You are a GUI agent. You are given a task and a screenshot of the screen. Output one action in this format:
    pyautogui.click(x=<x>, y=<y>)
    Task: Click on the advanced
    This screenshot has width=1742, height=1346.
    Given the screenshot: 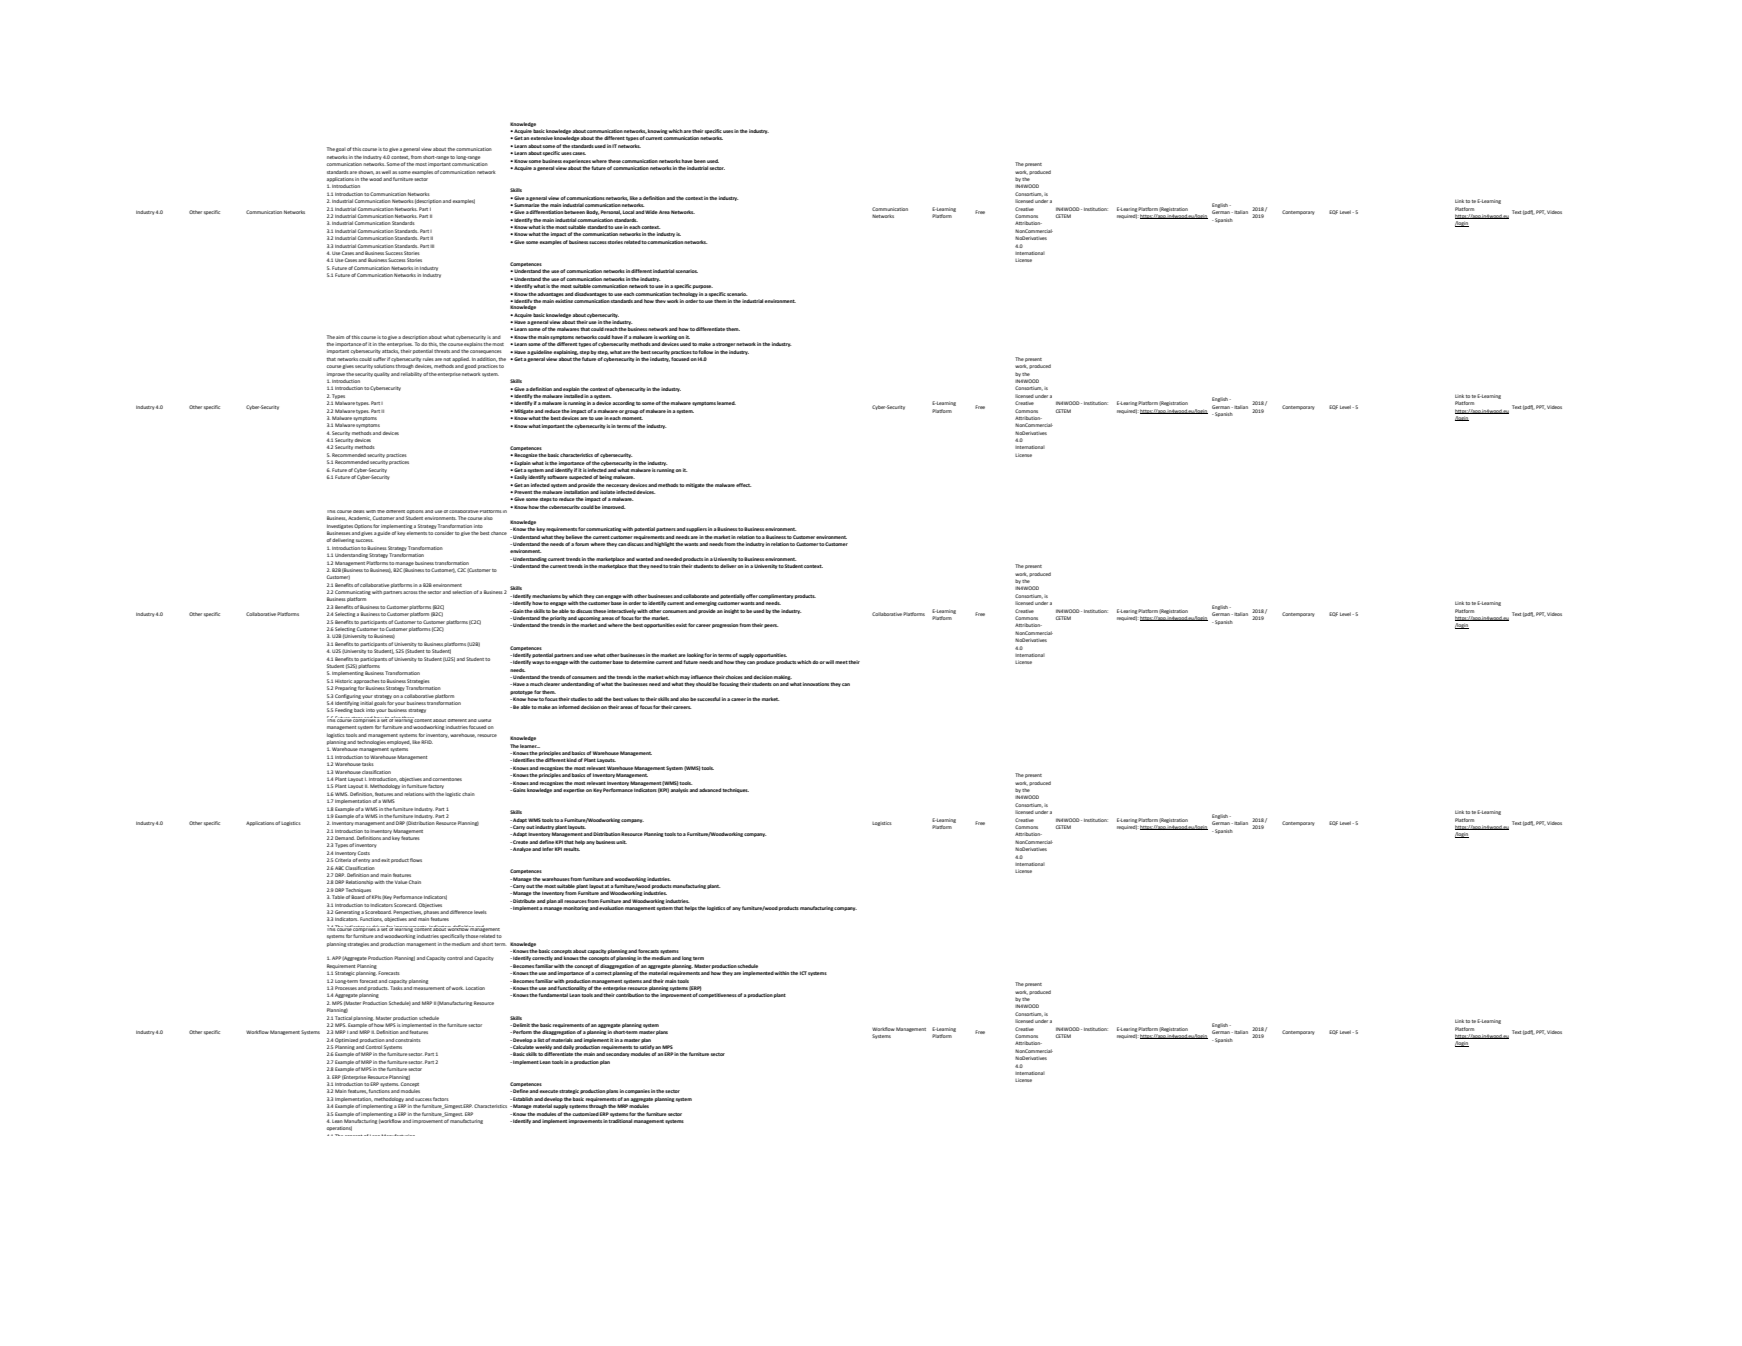 What is the action you would take?
    pyautogui.click(x=710, y=790)
